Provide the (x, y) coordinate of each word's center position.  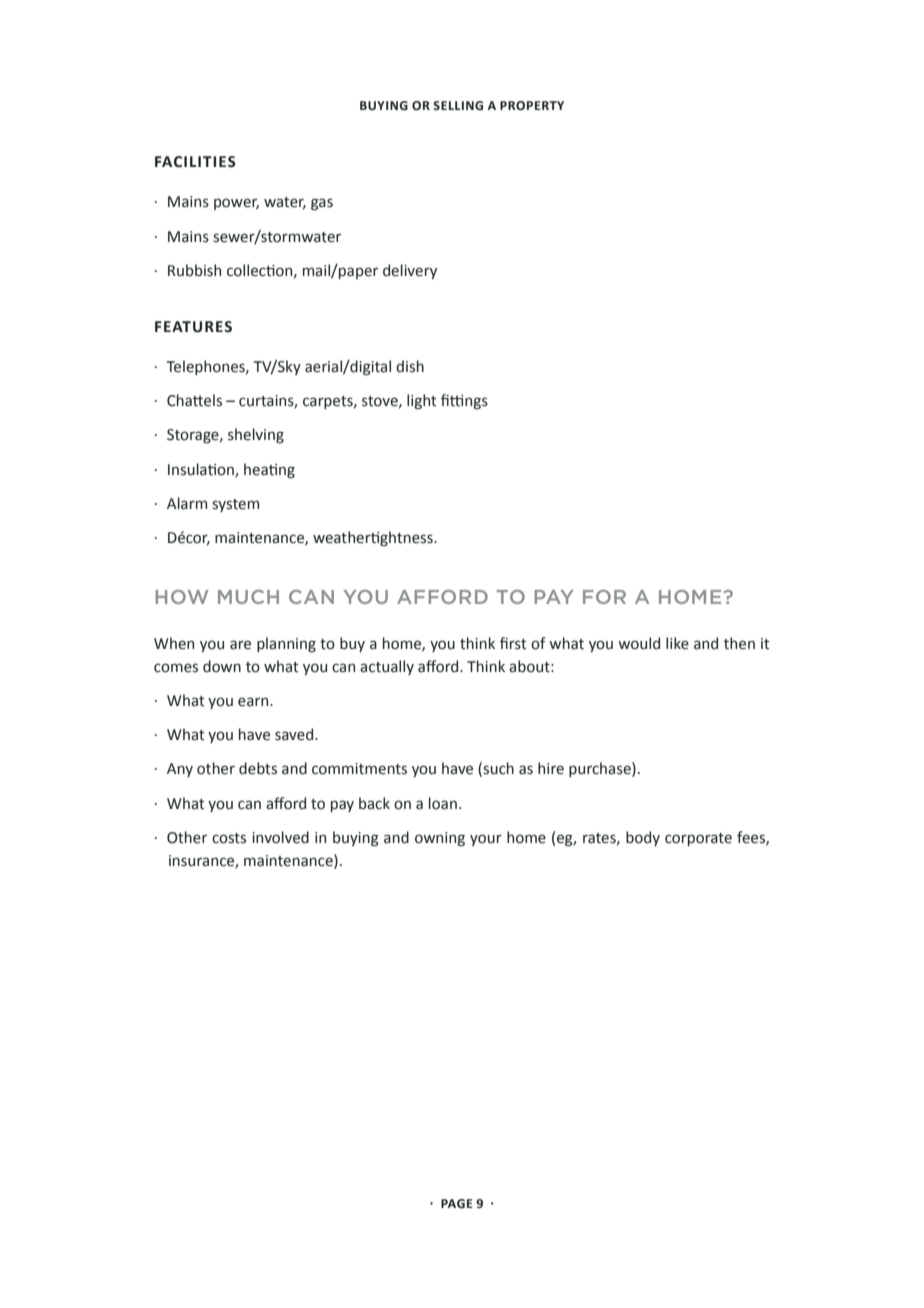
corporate (698, 839)
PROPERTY (532, 106)
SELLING (458, 106)
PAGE (457, 1204)
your (486, 840)
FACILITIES (195, 162)
